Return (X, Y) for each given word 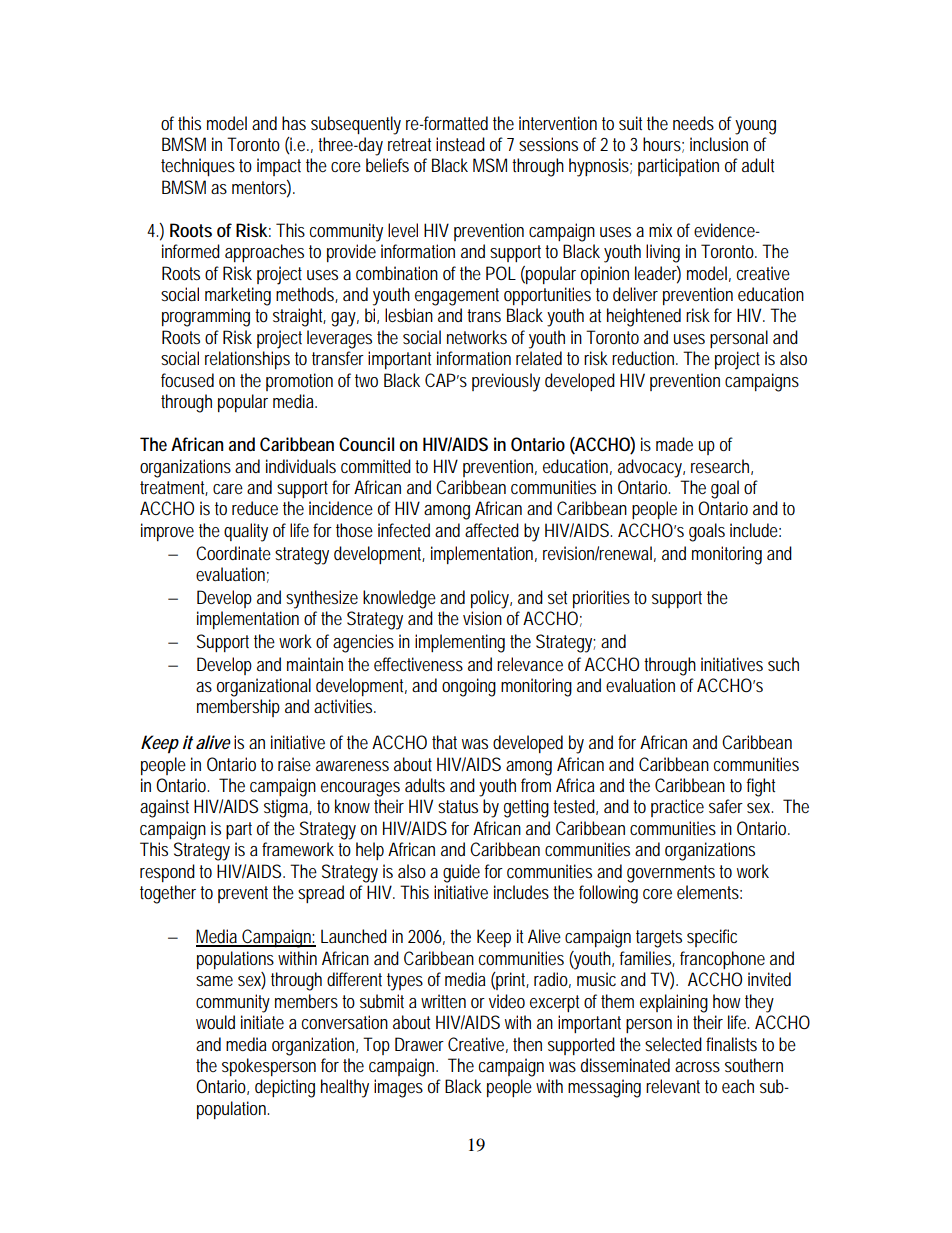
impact (279, 167)
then (527, 1044)
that (444, 742)
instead (460, 144)
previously (506, 382)
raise (294, 764)
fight (761, 787)
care (228, 489)
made (674, 444)
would (215, 1022)
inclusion (719, 144)
